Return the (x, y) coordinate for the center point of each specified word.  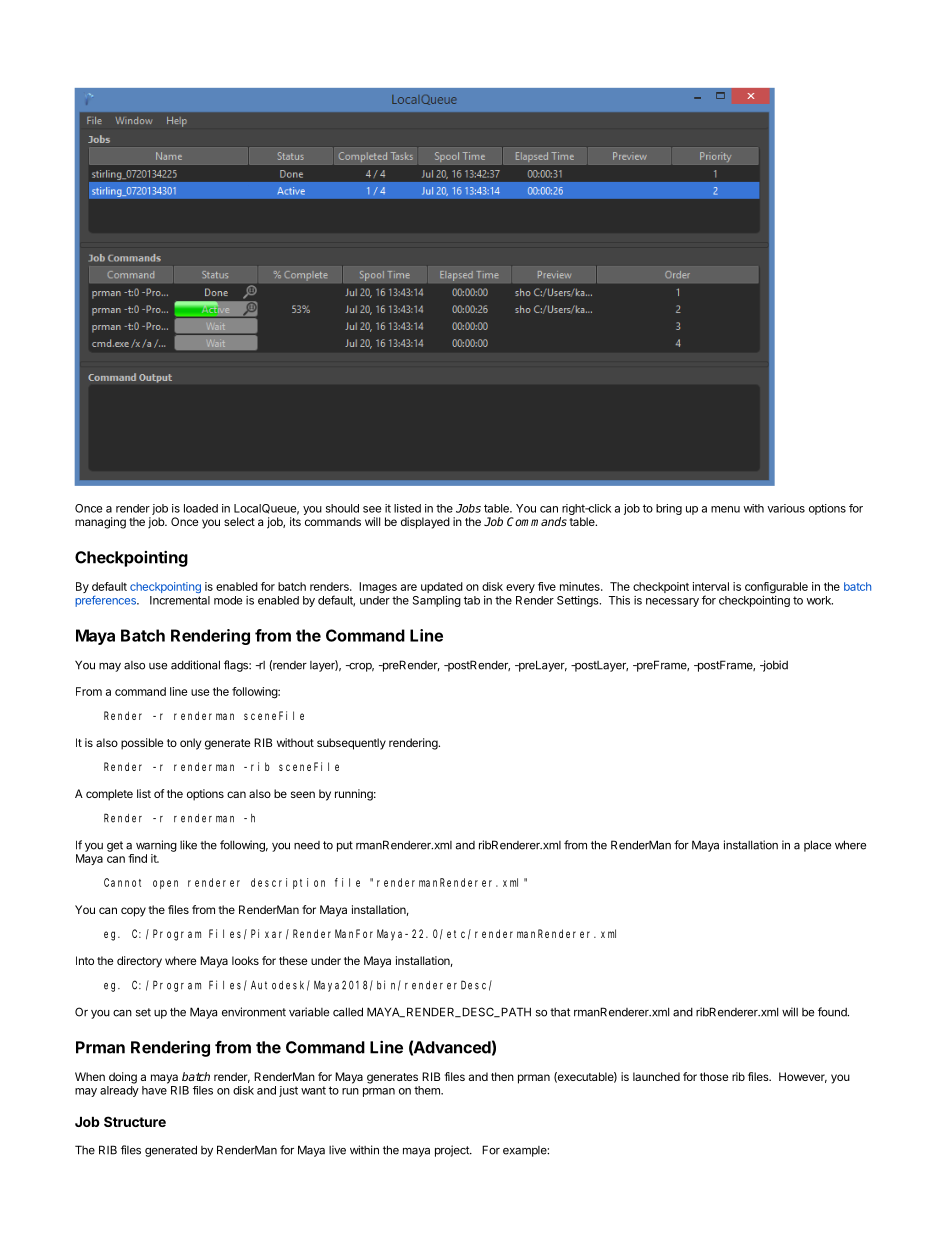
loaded (201, 508)
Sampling (437, 601)
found (833, 1012)
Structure (135, 1121)
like (188, 845)
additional (195, 665)
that (560, 1012)
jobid (774, 666)
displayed (425, 523)
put (345, 846)
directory (139, 962)
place (817, 846)
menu (725, 509)
